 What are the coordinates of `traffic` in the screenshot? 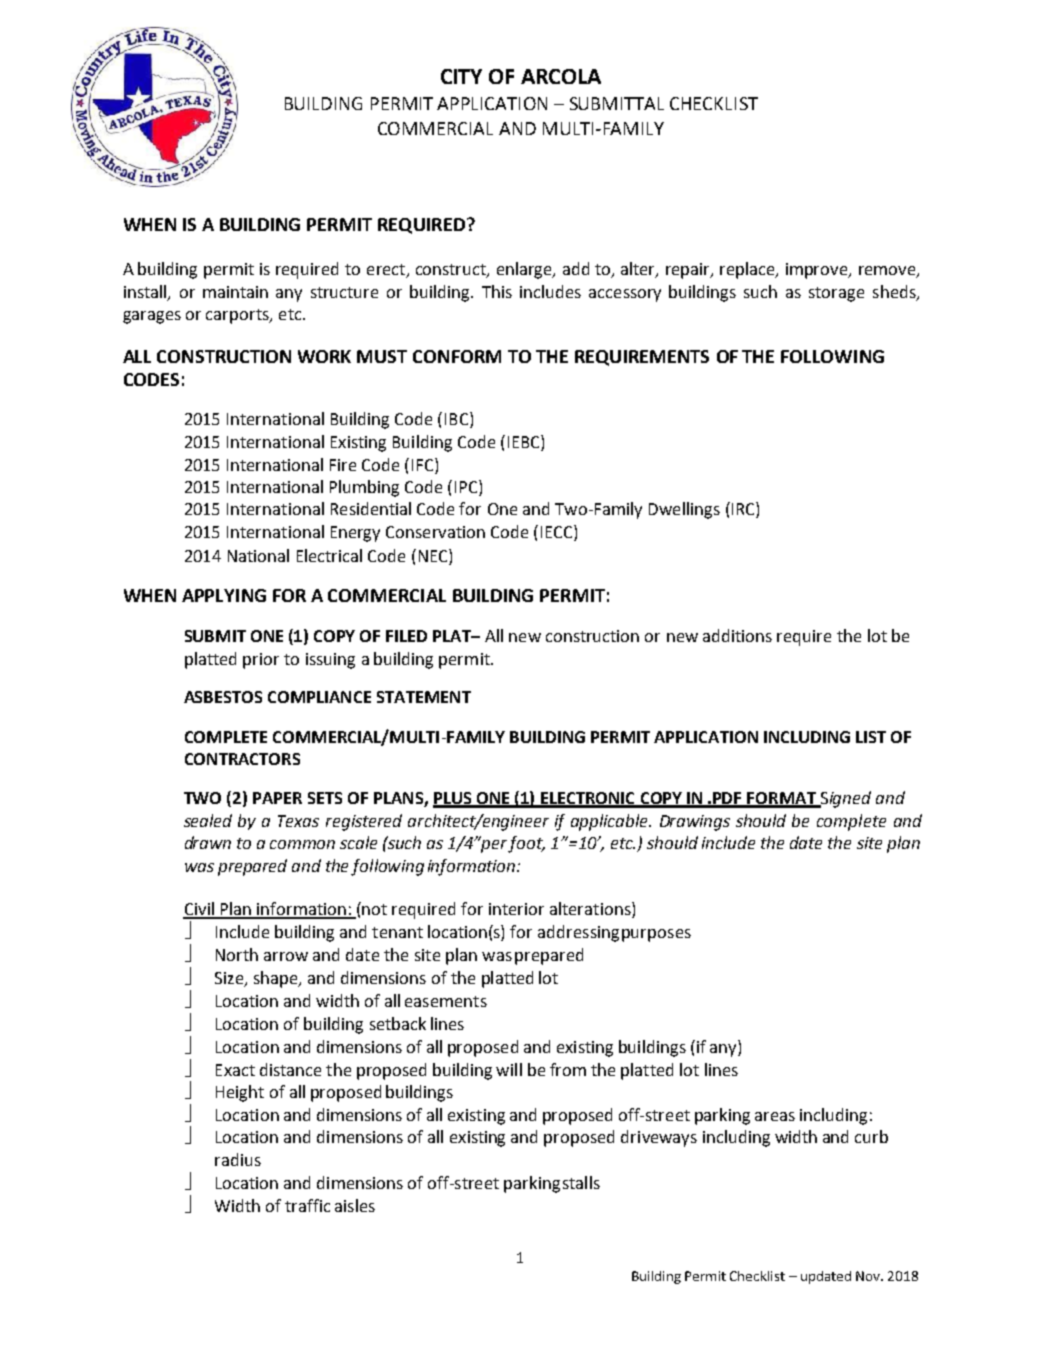 It's located at (307, 1205).
